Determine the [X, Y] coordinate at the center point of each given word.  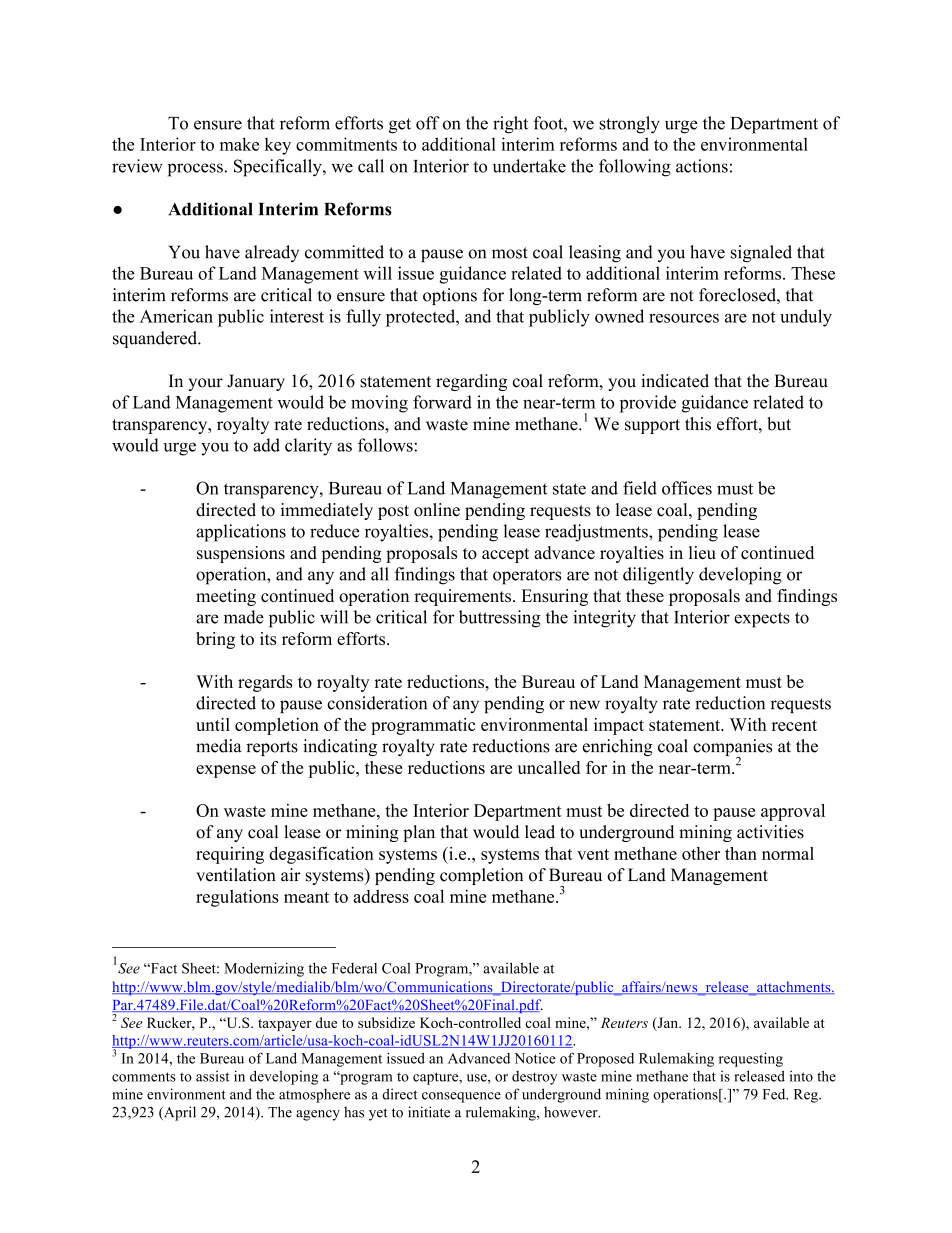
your [205, 384]
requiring [230, 855]
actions [702, 166]
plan [419, 833]
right [510, 125]
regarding [471, 382]
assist [213, 1076]
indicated [675, 381]
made [244, 617]
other [701, 853]
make [239, 144]
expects [762, 620]
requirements [462, 597]
